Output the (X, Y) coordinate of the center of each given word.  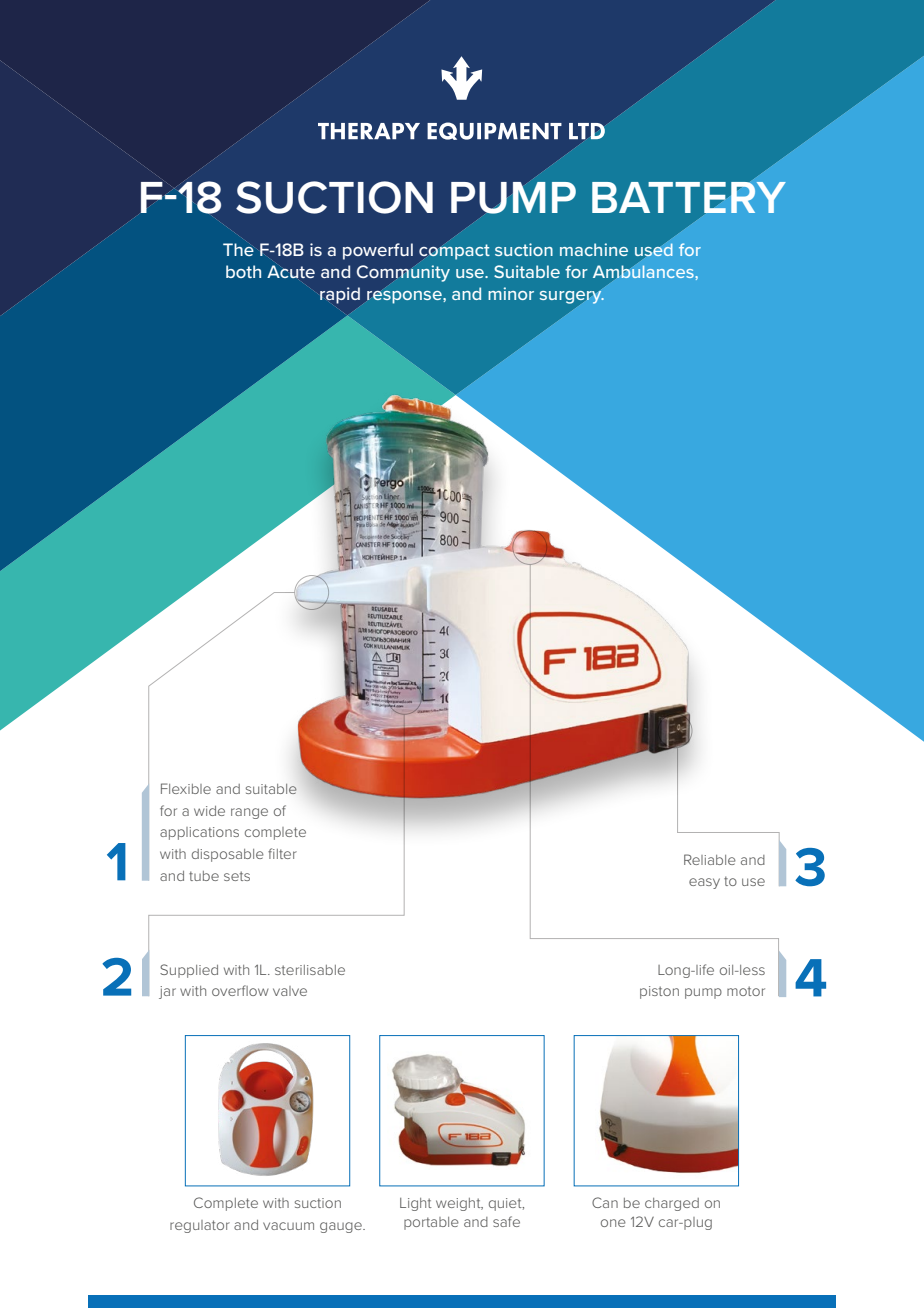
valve (290, 991)
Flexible (186, 788)
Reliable (710, 859)
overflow (240, 990)
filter (282, 853)
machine (594, 249)
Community (403, 273)
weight (459, 1204)
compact (454, 252)
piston (659, 992)
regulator (200, 1226)
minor (511, 293)
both (243, 271)
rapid (340, 295)
